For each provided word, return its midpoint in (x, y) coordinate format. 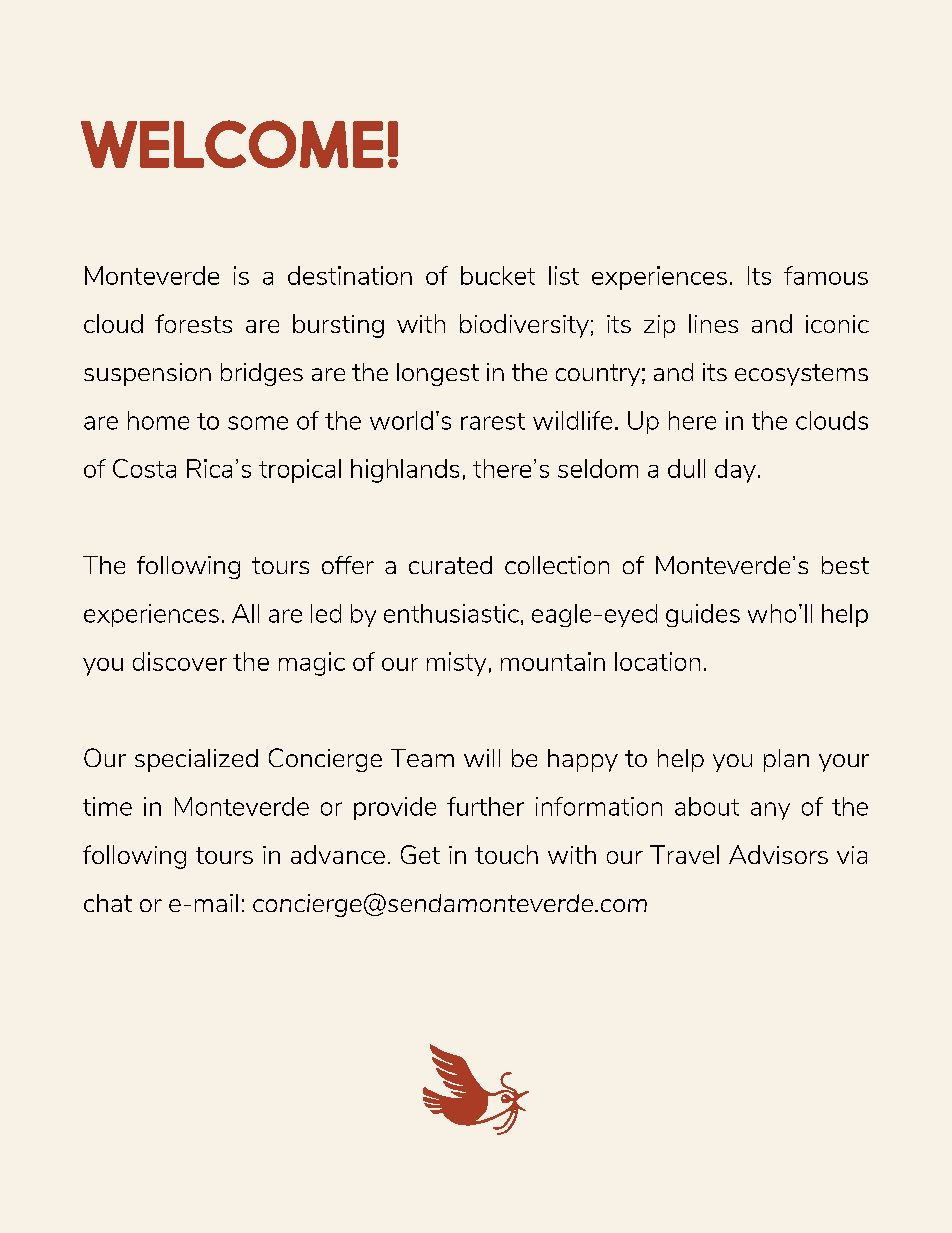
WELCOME (232, 144)
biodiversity (524, 326)
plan (786, 760)
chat (108, 903)
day (735, 471)
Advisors (778, 854)
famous (826, 275)
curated (450, 565)
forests (193, 323)
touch (506, 854)
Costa (144, 468)
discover (180, 661)
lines (713, 323)
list (564, 275)
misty (456, 664)
